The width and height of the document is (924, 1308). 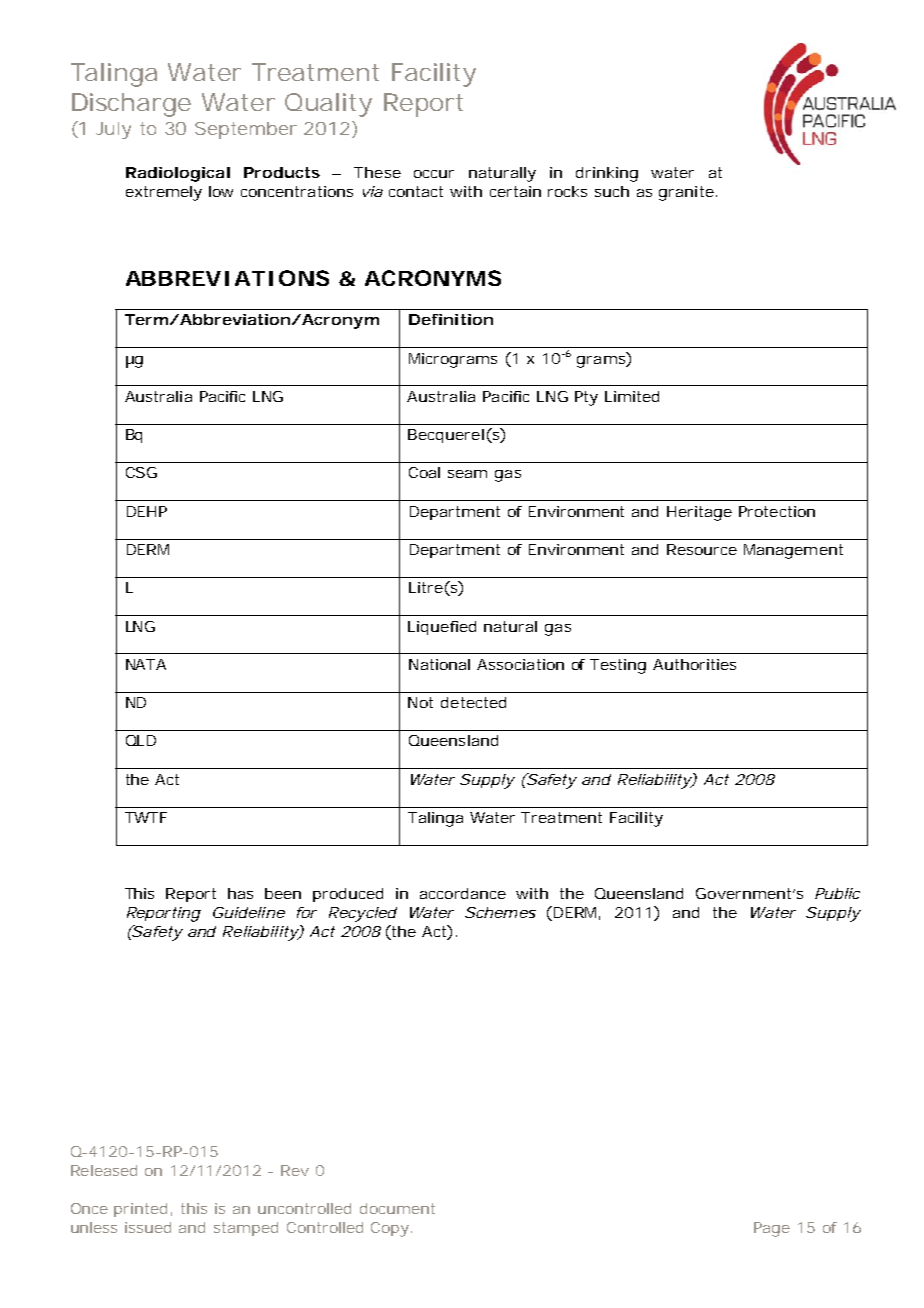 I want to click on printed, so click(x=140, y=1210).
